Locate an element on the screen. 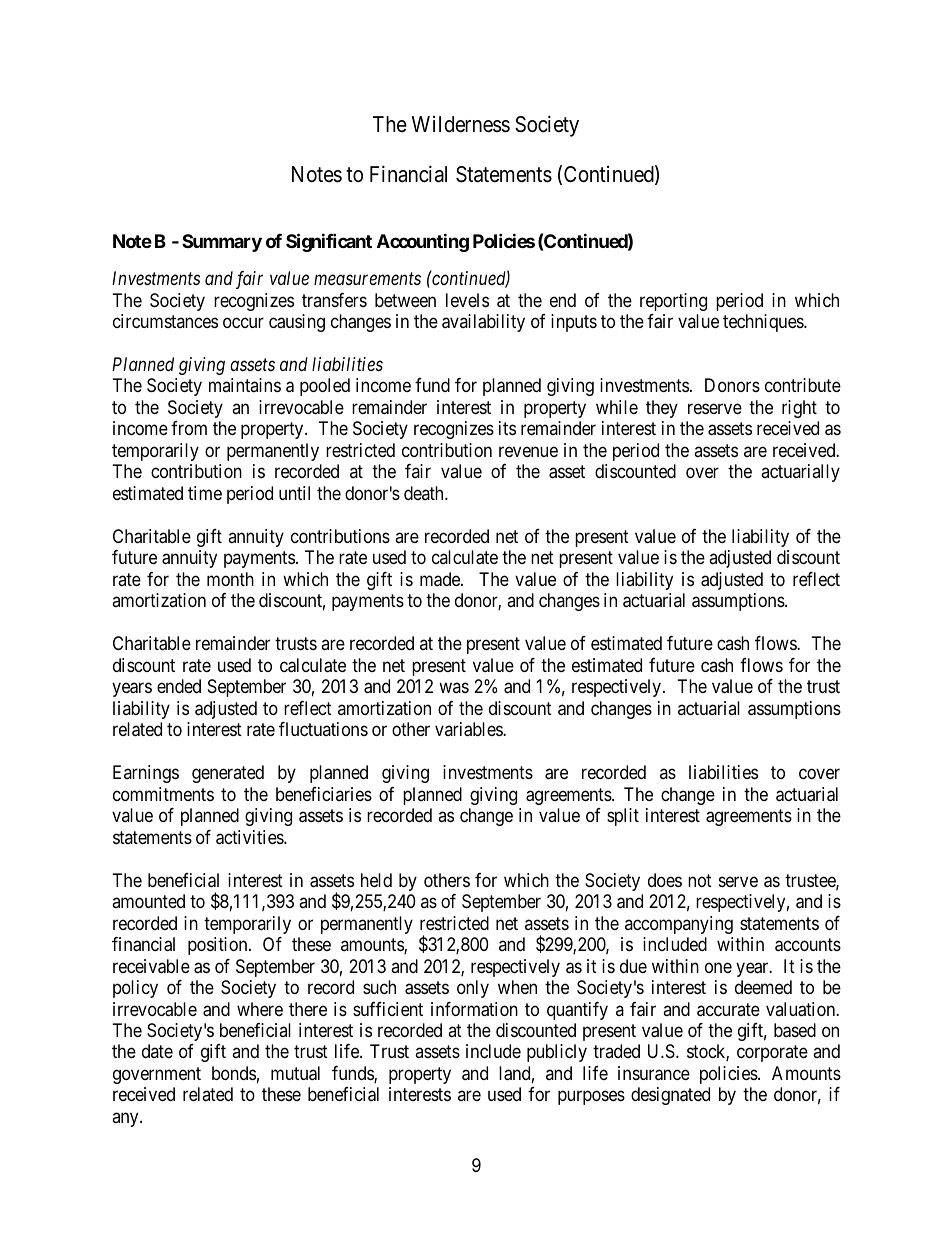 The width and height of the screenshot is (952, 1233). they is located at coordinates (662, 409).
